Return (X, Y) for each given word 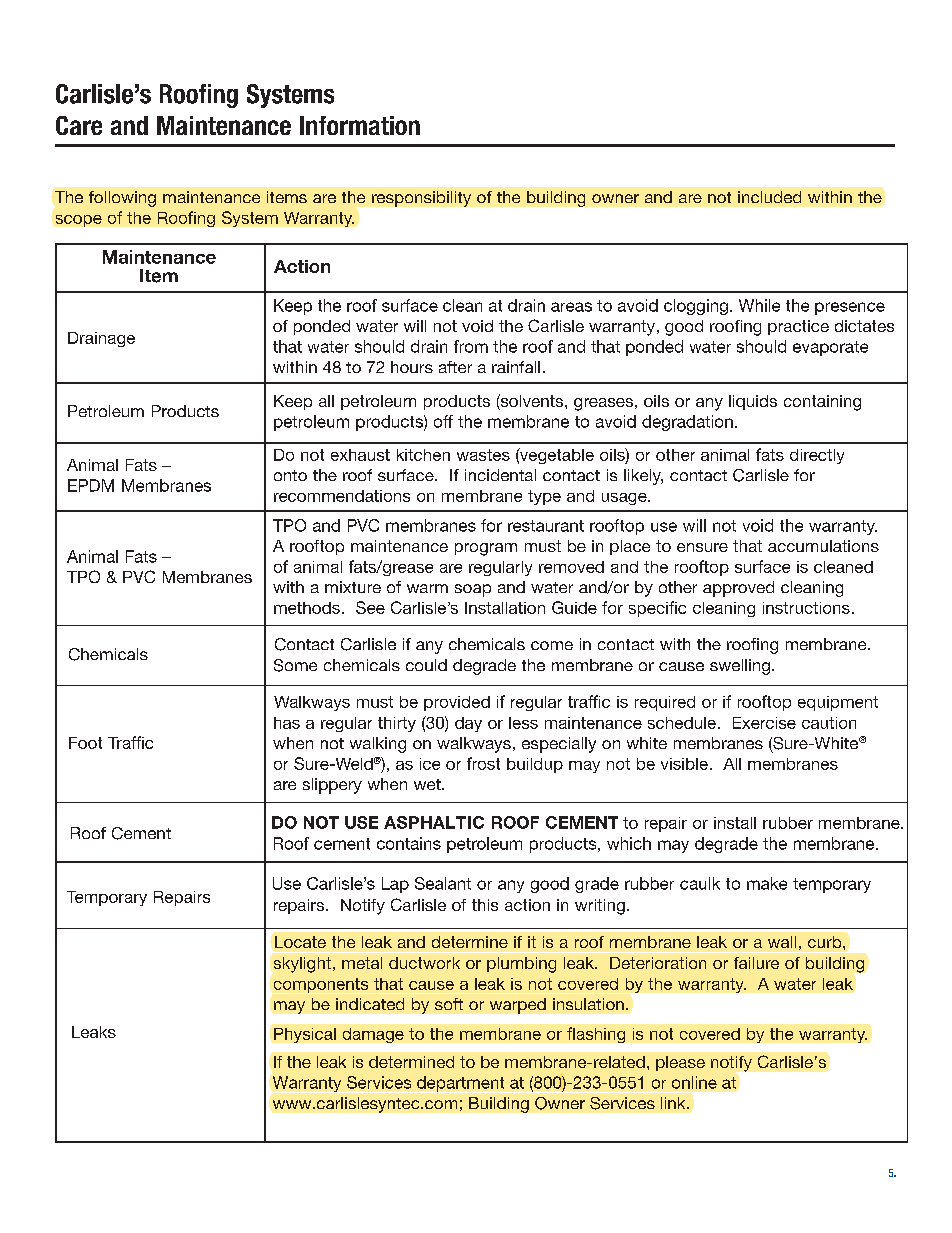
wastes (483, 455)
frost (483, 763)
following (122, 199)
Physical (305, 1035)
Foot (85, 743)
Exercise (764, 723)
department (460, 1084)
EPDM (91, 485)
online (694, 1082)
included (769, 197)
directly (817, 456)
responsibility (421, 199)
